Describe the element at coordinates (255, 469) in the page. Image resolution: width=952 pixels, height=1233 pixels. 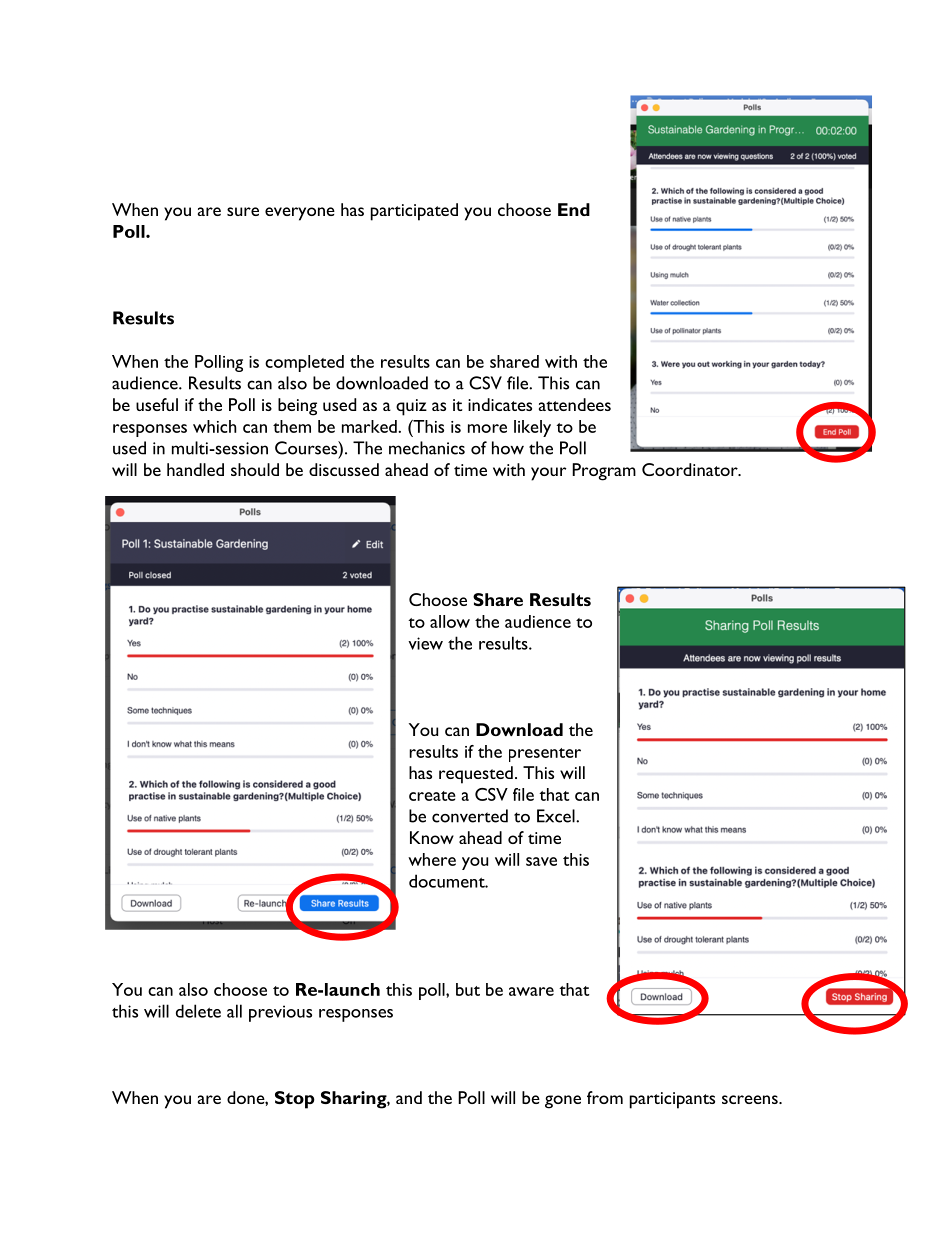
I see `should` at that location.
